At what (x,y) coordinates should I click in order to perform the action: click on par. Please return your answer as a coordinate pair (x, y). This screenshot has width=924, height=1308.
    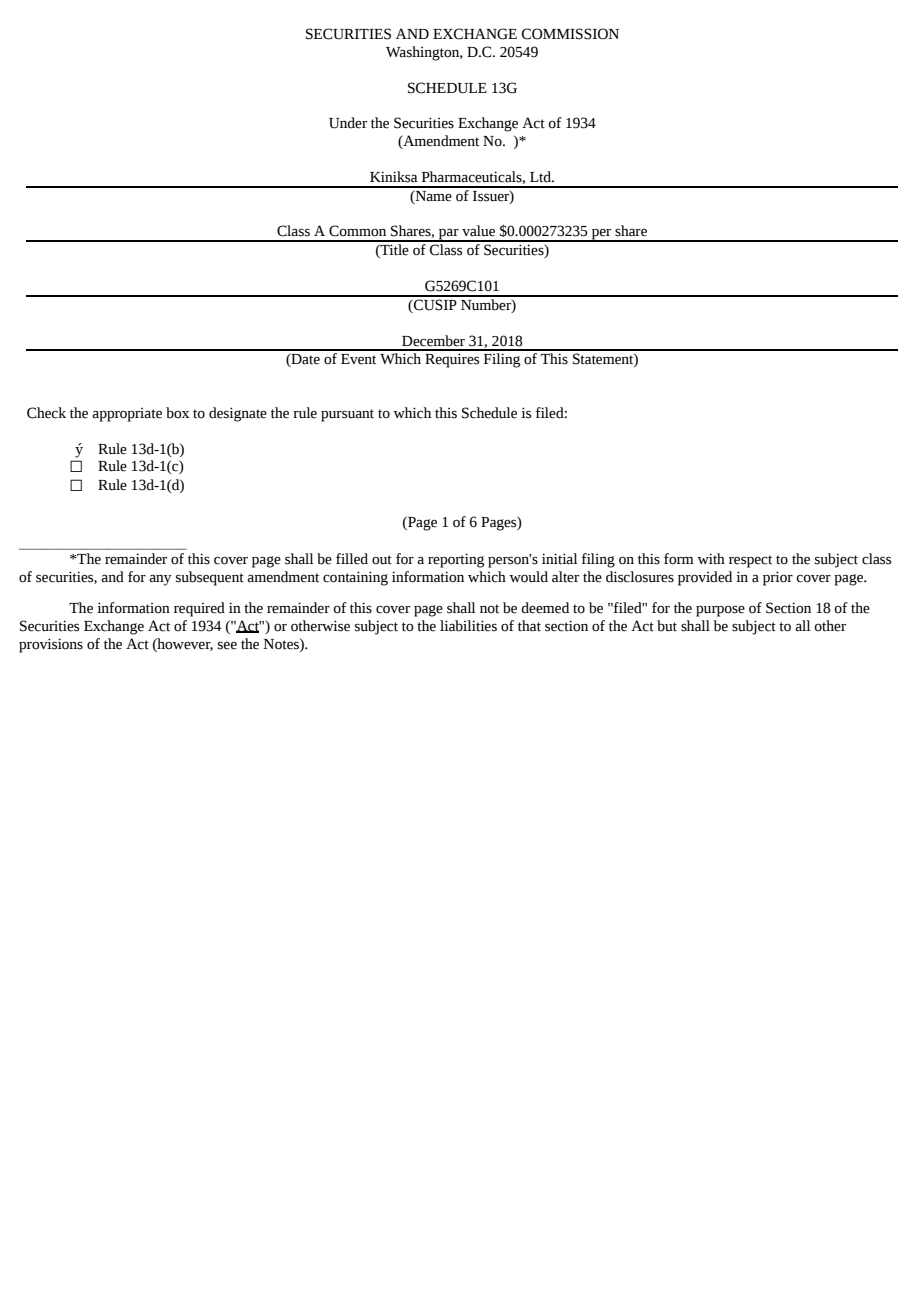
    Looking at the image, I should click on (449, 235).
